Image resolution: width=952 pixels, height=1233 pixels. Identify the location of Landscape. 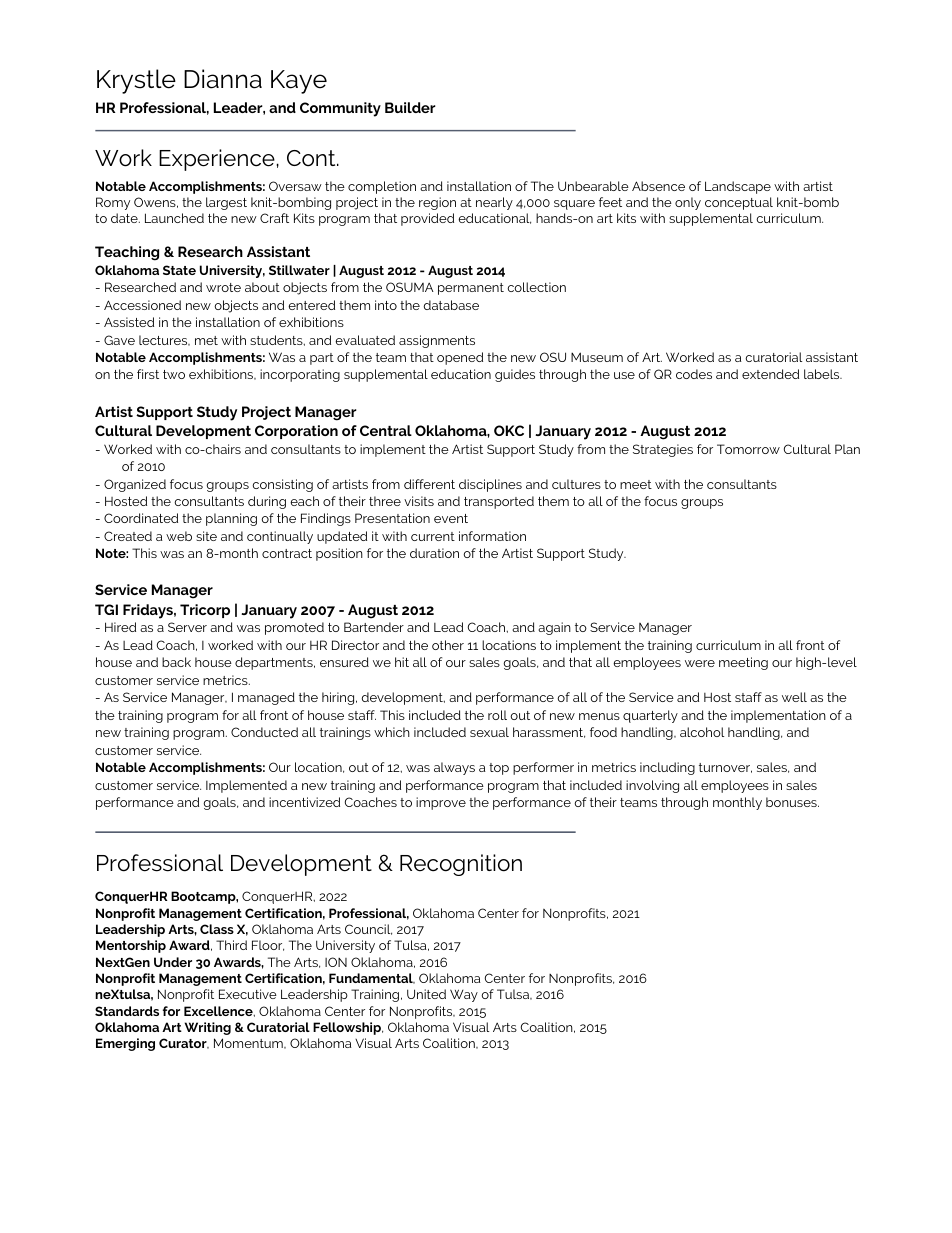
(738, 187).
